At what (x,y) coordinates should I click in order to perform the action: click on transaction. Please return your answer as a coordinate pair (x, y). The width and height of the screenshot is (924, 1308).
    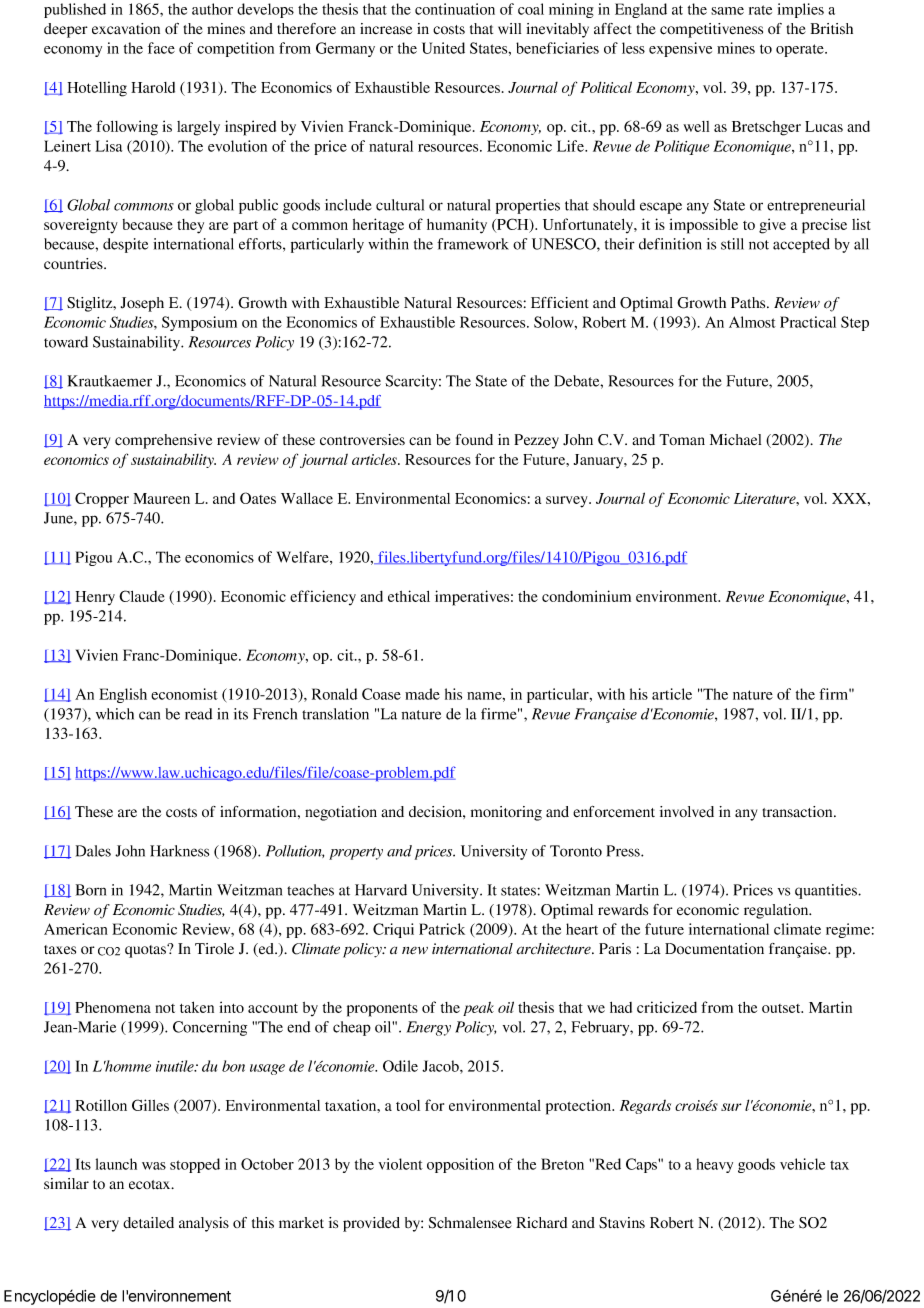
    Looking at the image, I should click on (799, 811).
